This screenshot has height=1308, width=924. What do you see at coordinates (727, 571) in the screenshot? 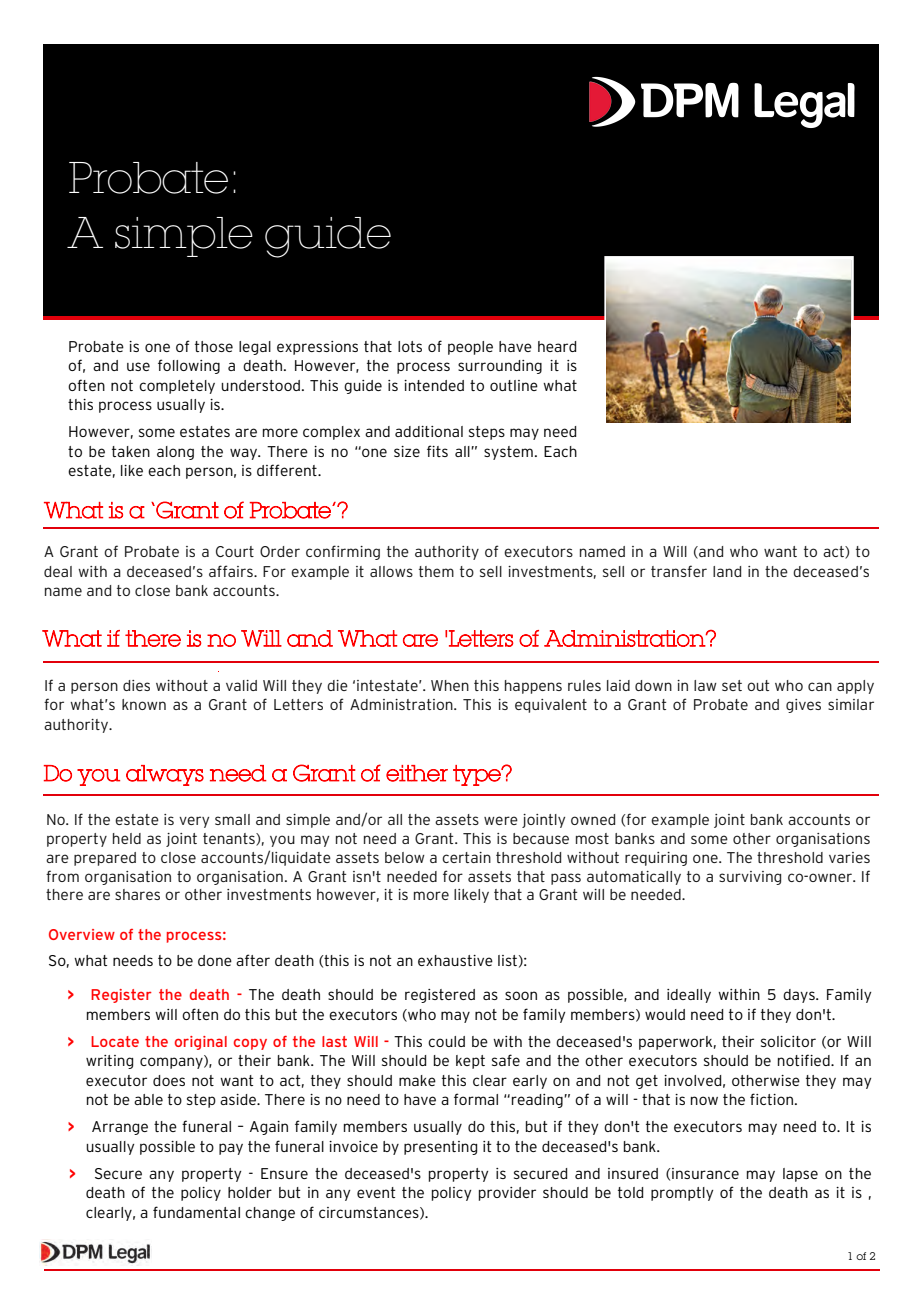
I see `land` at bounding box center [727, 571].
